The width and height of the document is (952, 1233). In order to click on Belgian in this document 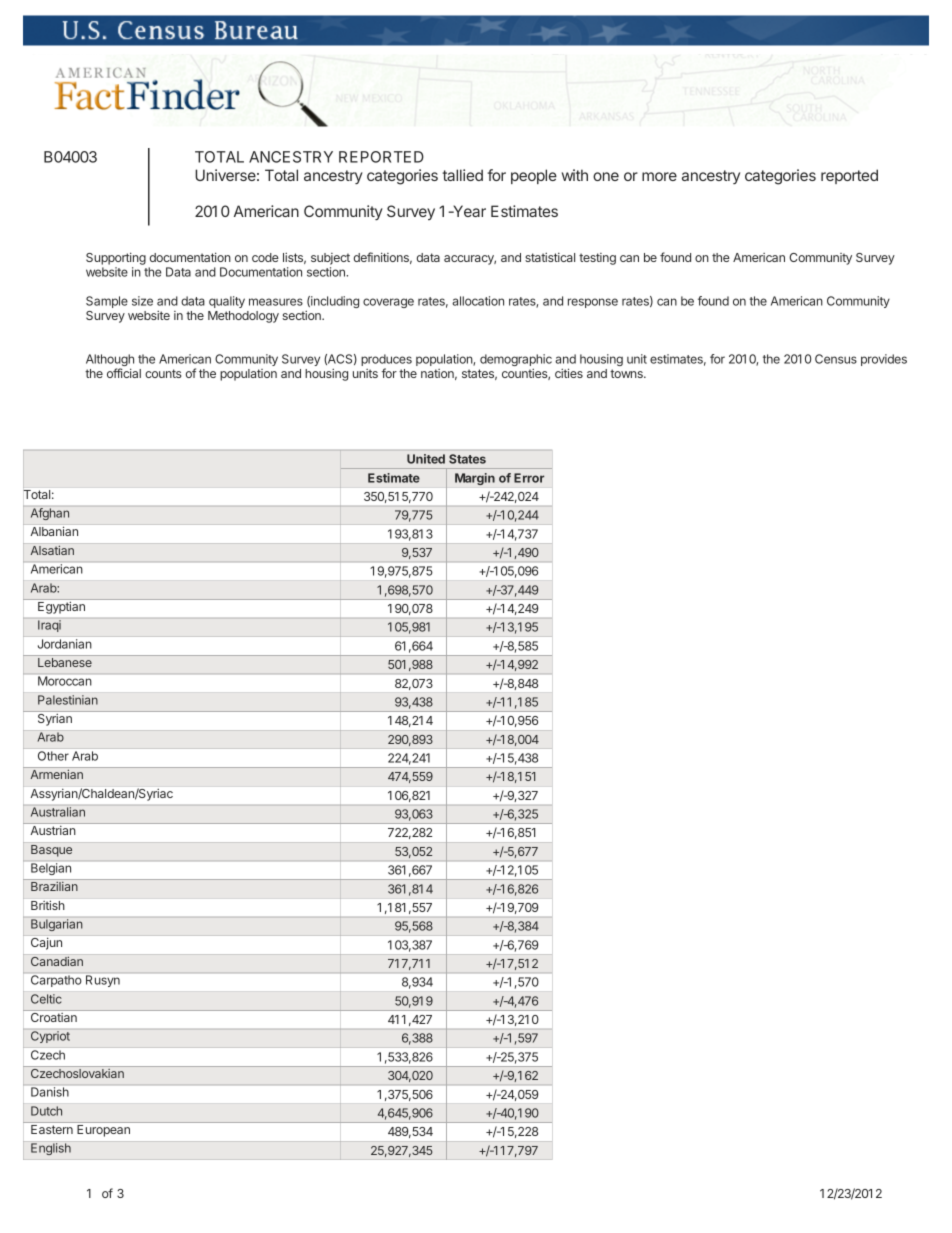, I will do `click(51, 869)`.
